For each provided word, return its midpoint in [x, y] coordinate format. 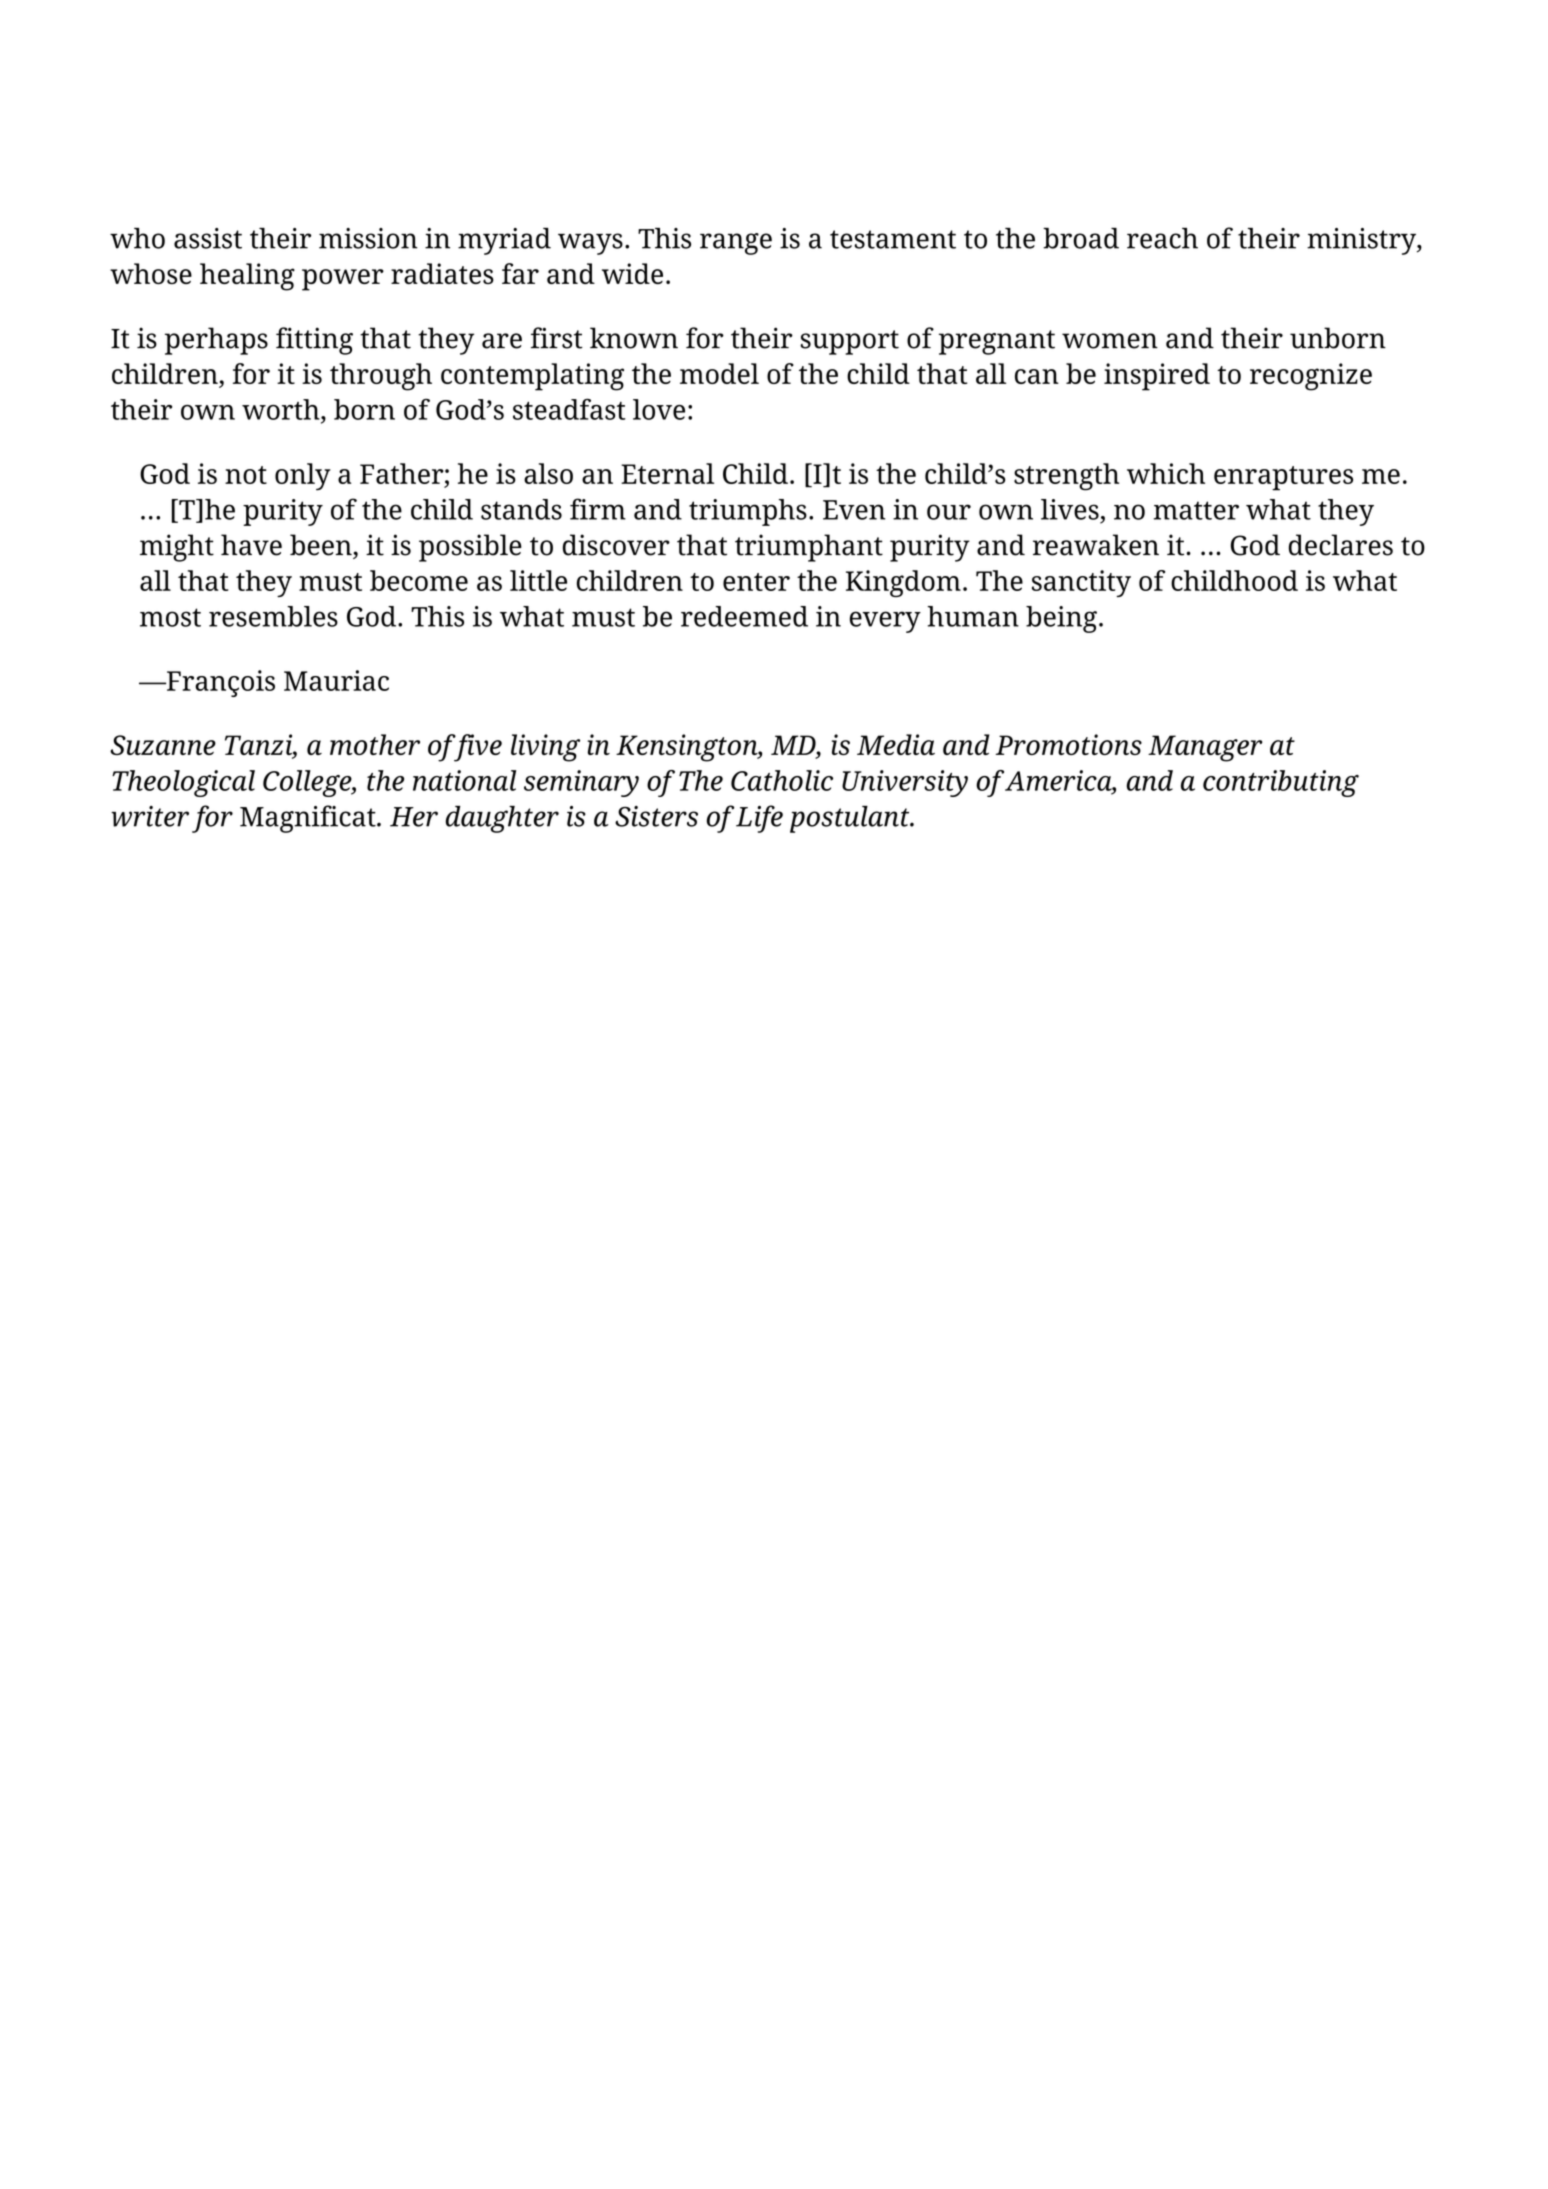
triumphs [748, 512]
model [719, 373]
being [1061, 619]
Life [759, 819]
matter [1196, 510]
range [736, 244]
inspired [1157, 377]
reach [1162, 238]
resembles [273, 616]
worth [282, 409]
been [322, 545]
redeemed [744, 616]
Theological [183, 783]
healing [247, 277]
